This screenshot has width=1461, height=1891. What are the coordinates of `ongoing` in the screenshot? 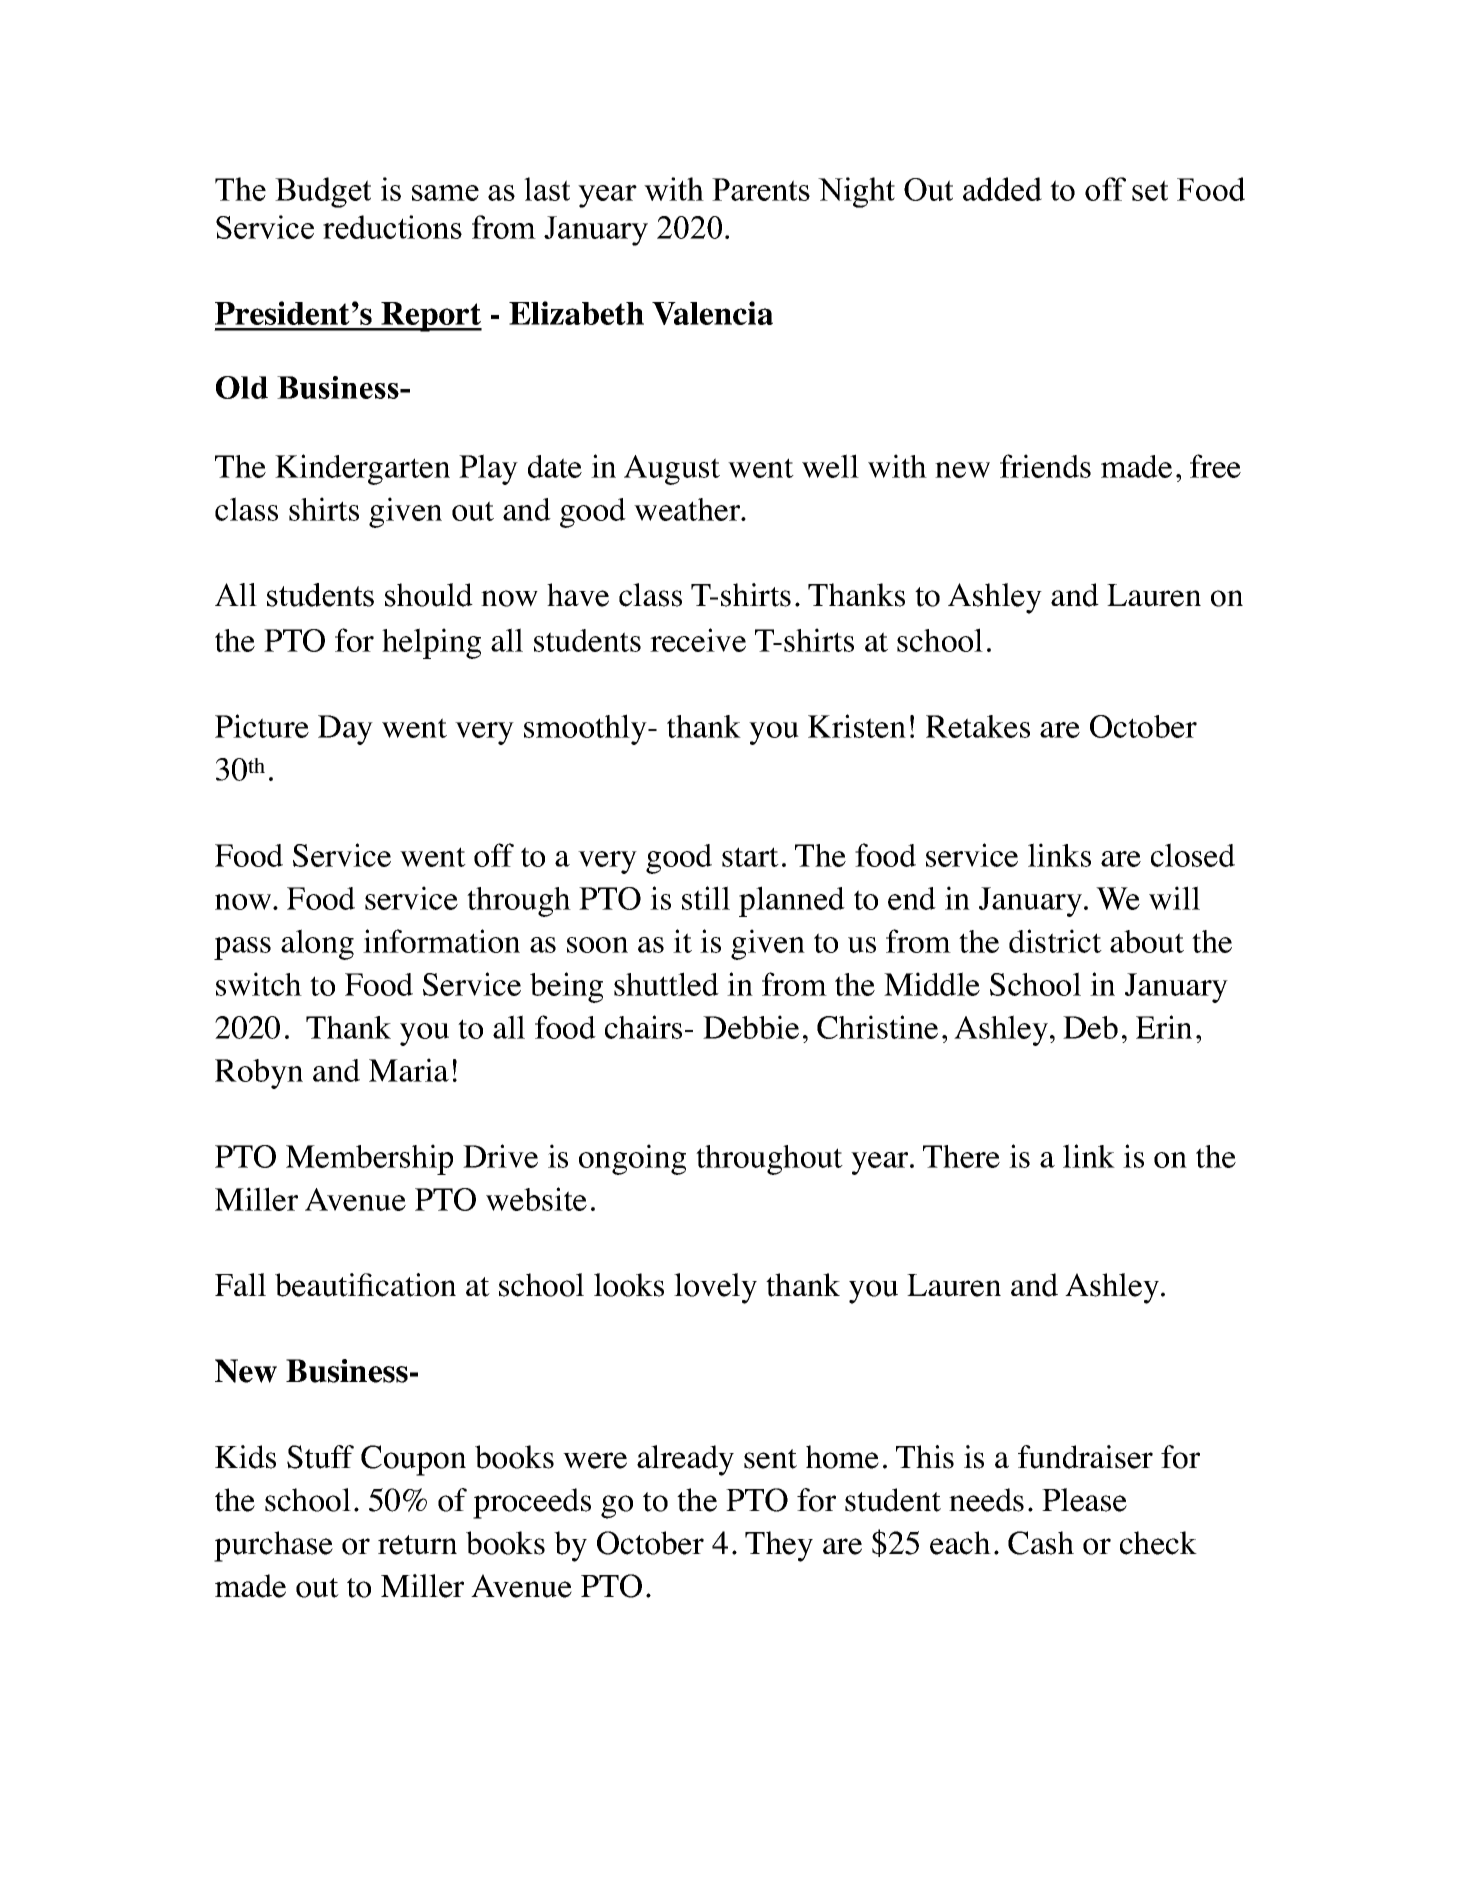 It's located at (632, 1159).
